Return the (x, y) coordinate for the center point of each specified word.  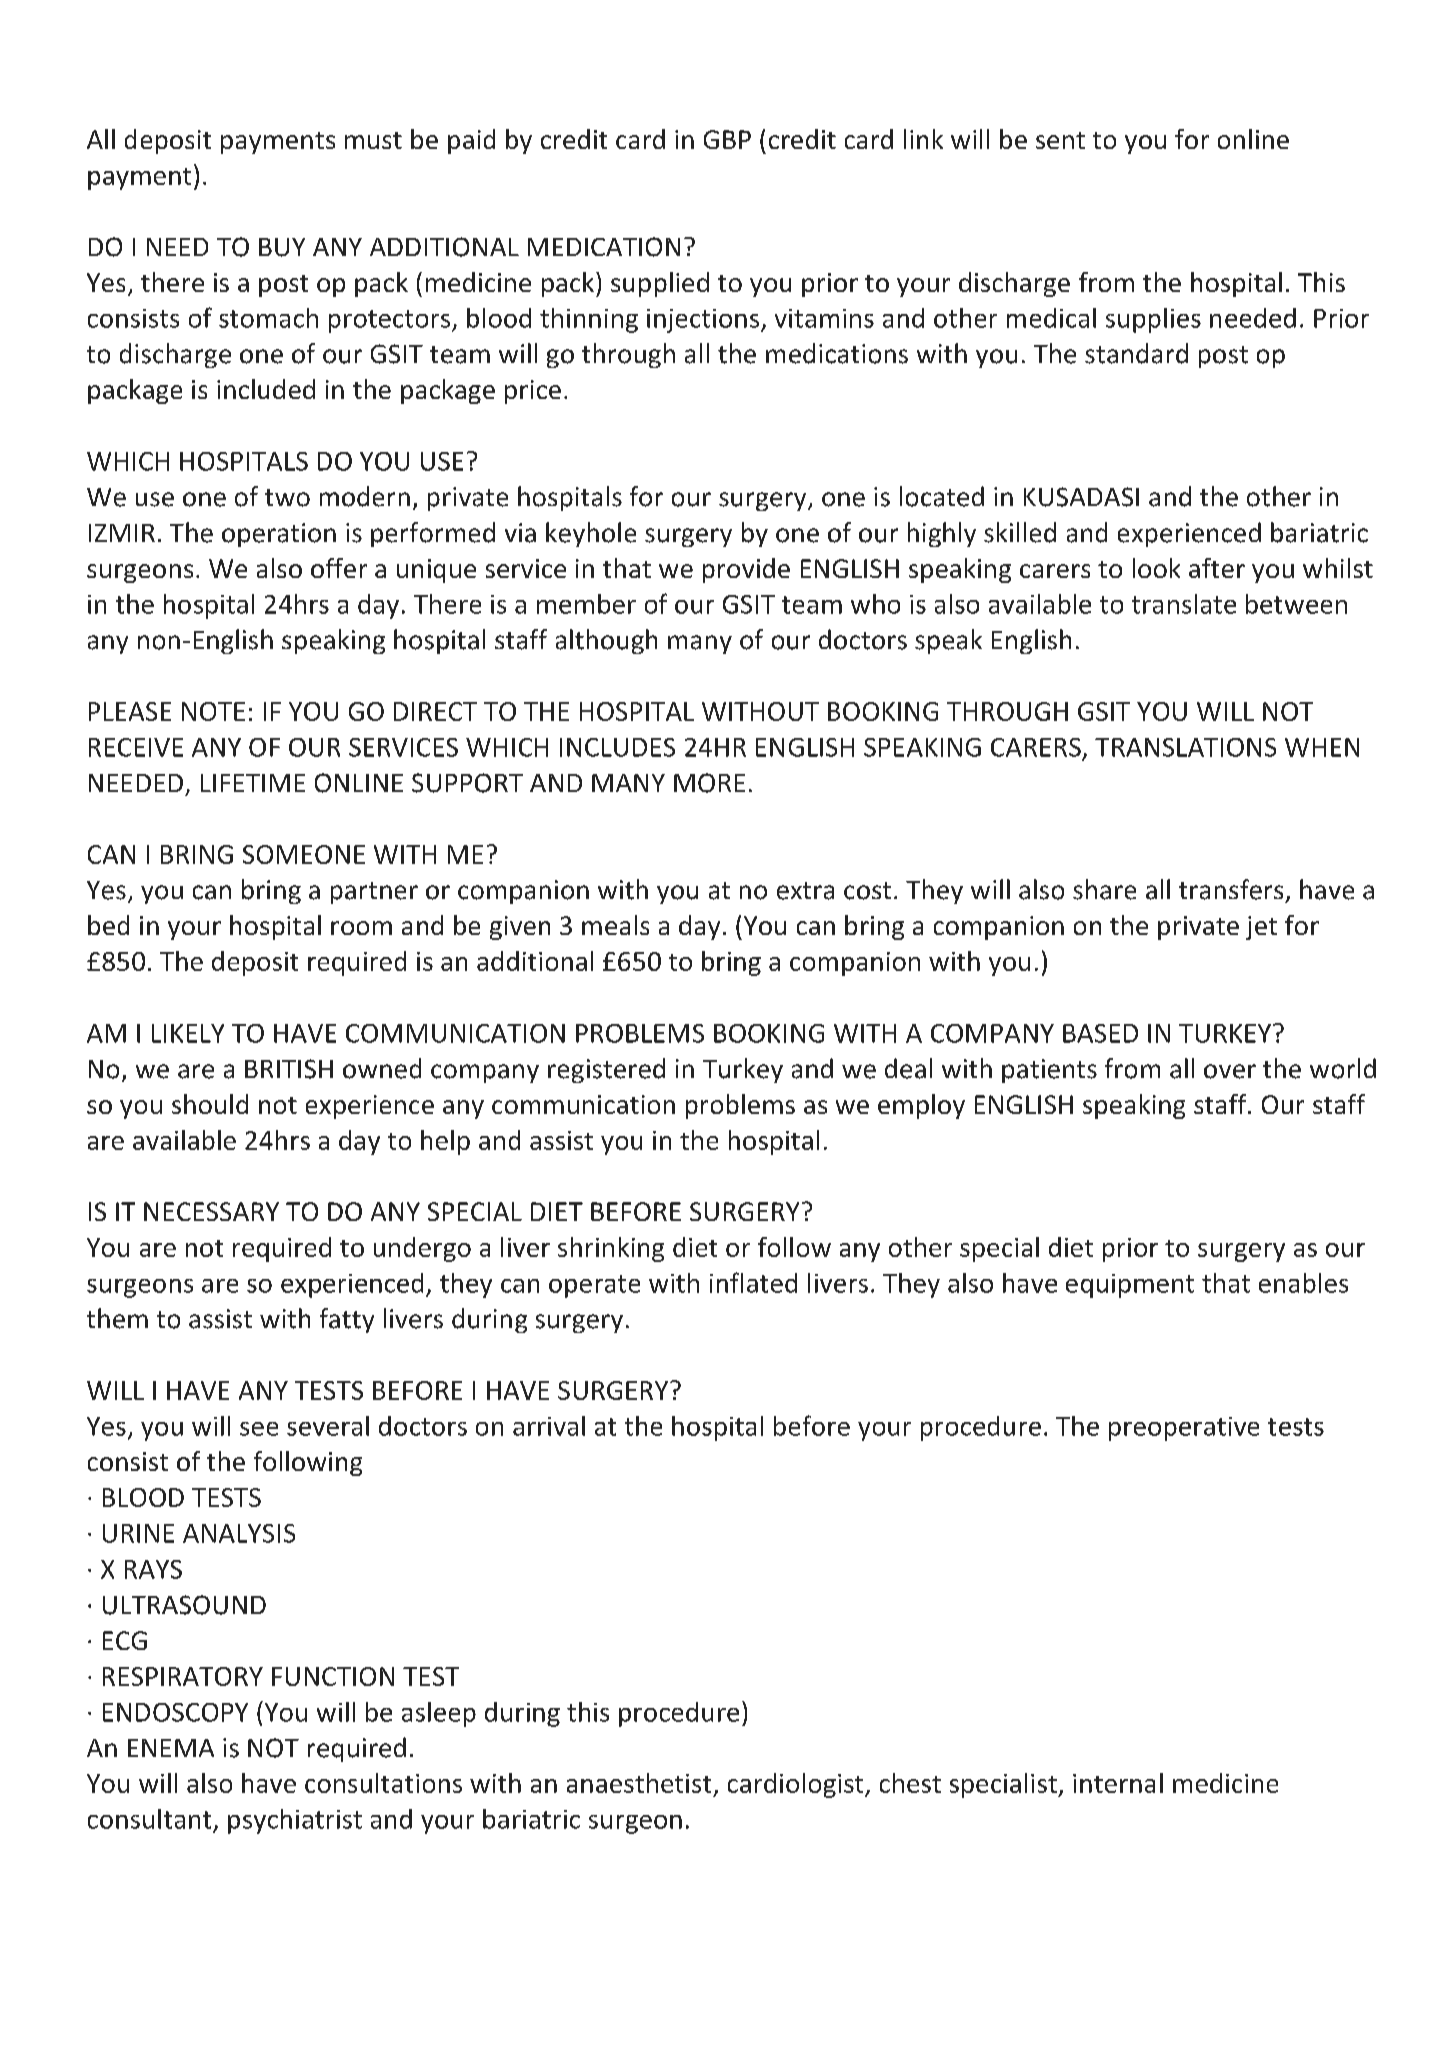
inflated (753, 1282)
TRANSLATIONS (1185, 747)
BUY (282, 247)
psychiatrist (295, 1821)
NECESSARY (211, 1211)
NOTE (213, 711)
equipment (1130, 1286)
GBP (727, 139)
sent (1060, 140)
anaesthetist (639, 1783)
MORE (709, 783)
